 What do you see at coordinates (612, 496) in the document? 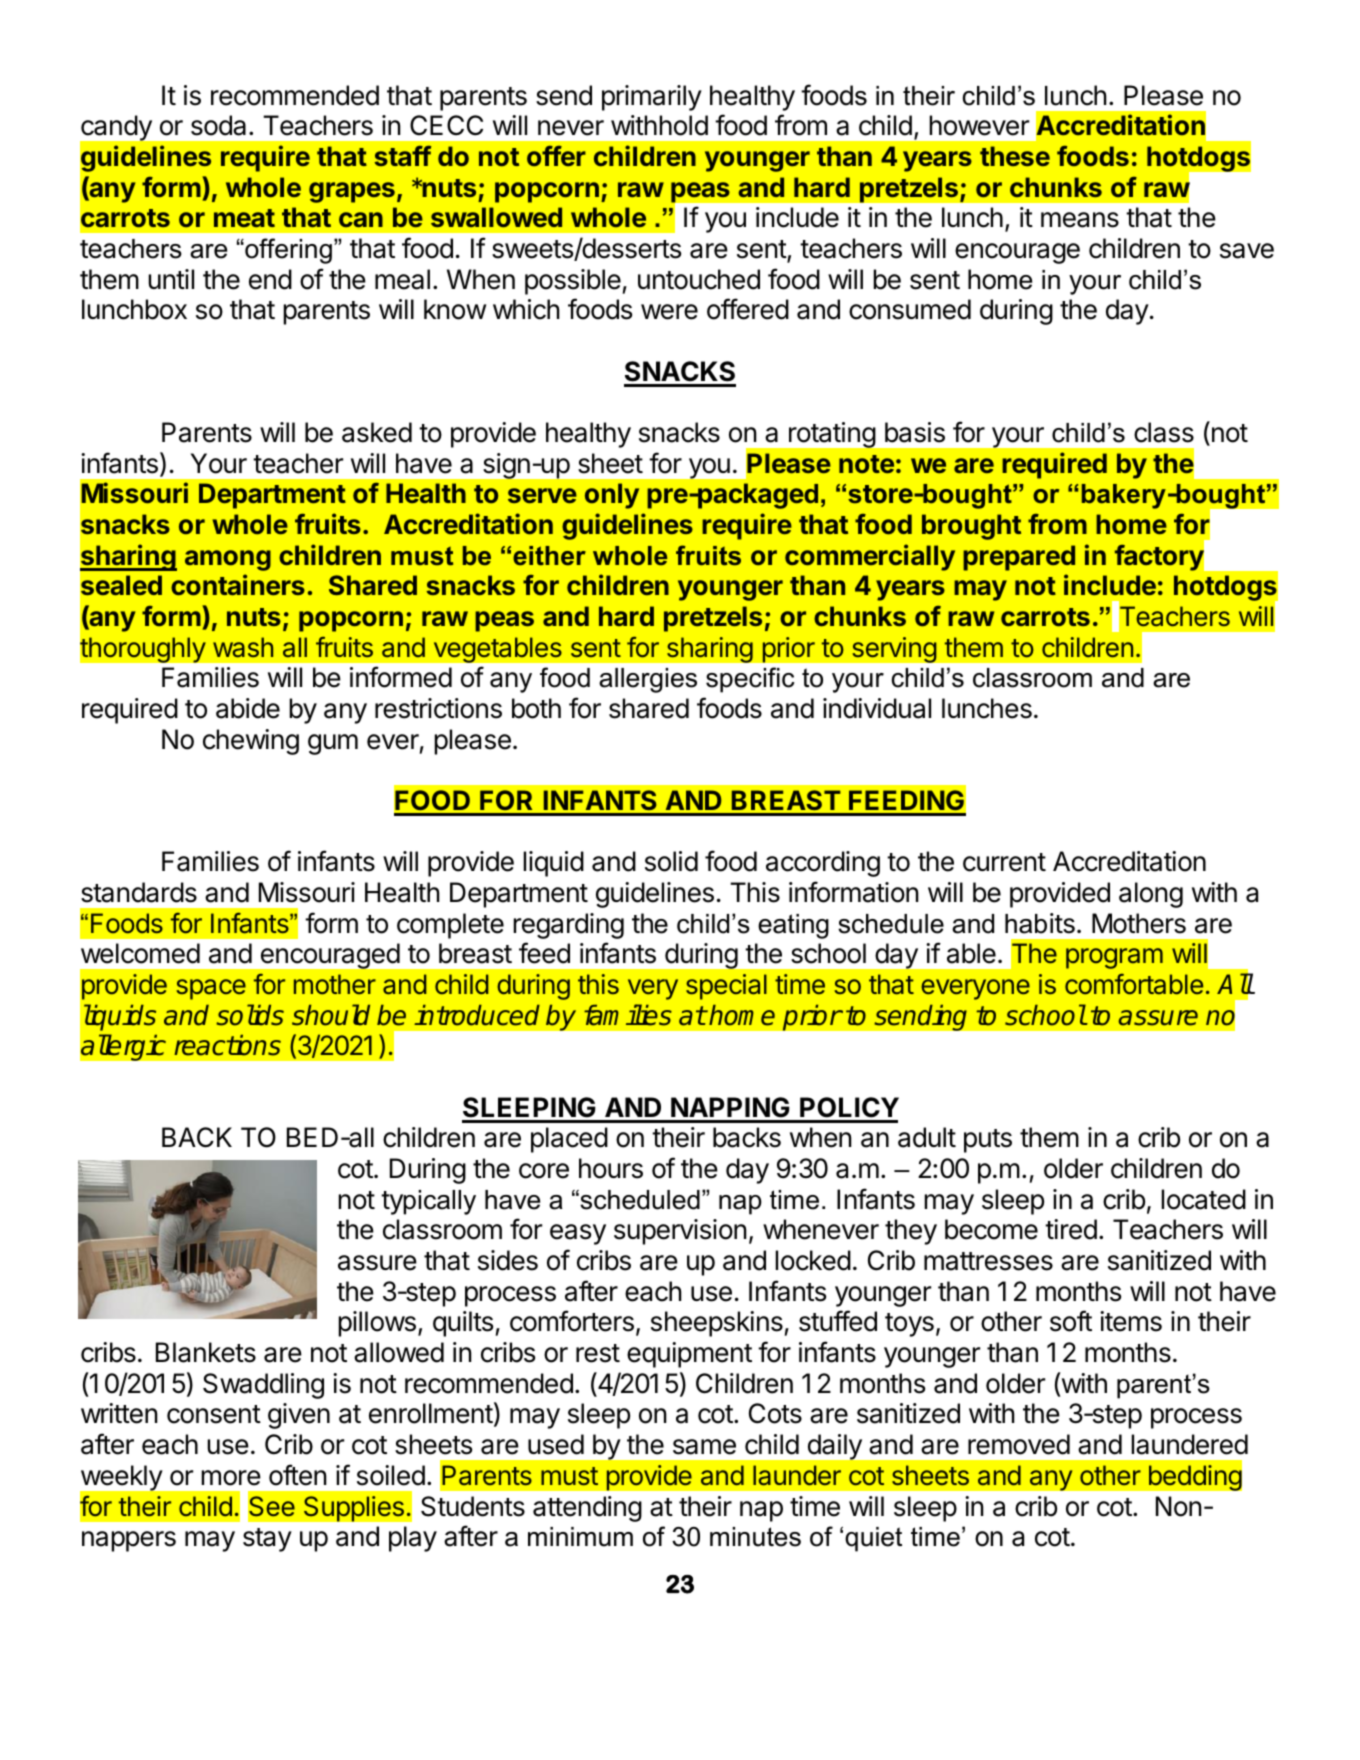
I see `only` at bounding box center [612, 496].
